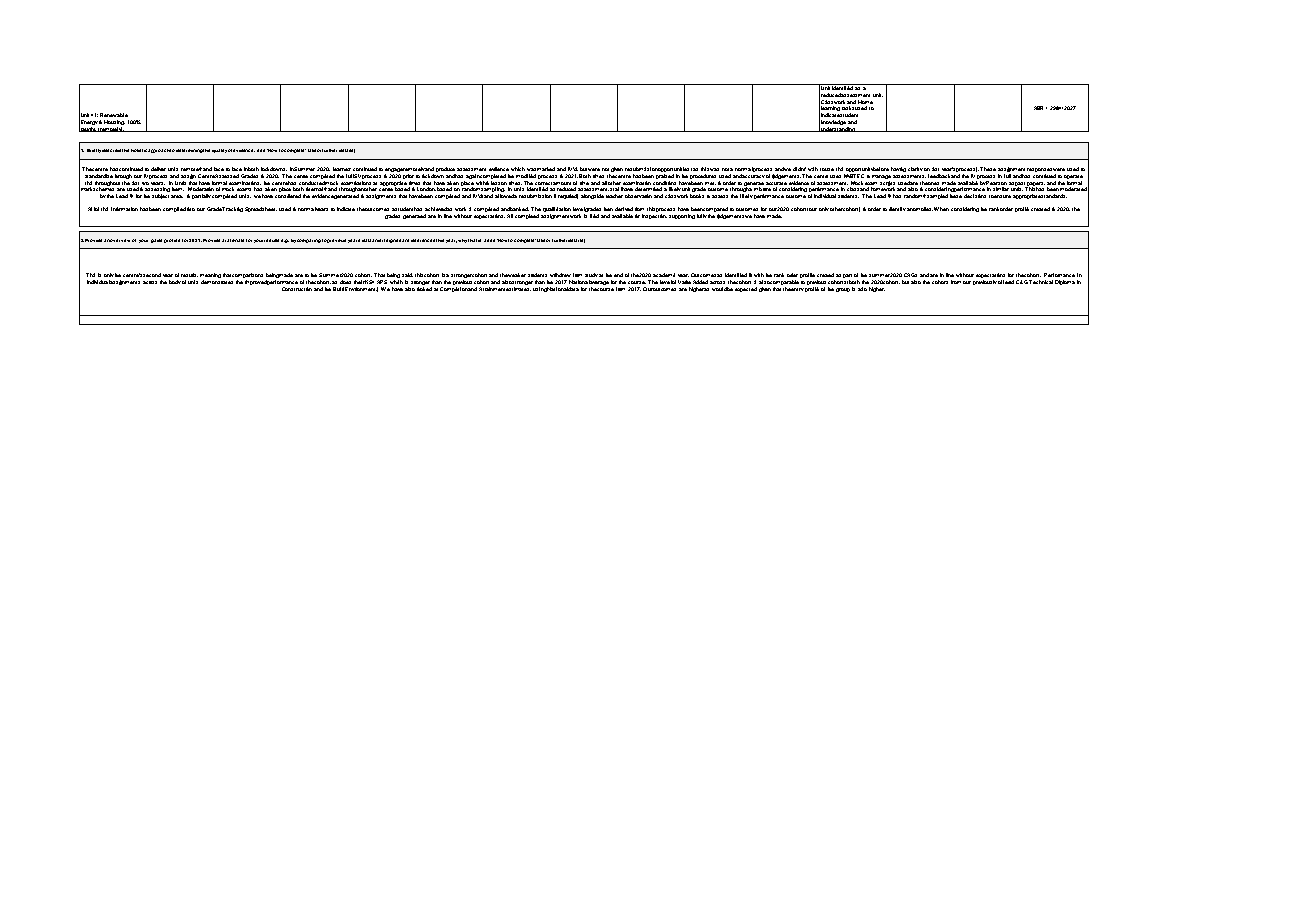  I want to click on deliver, so click(158, 169).
